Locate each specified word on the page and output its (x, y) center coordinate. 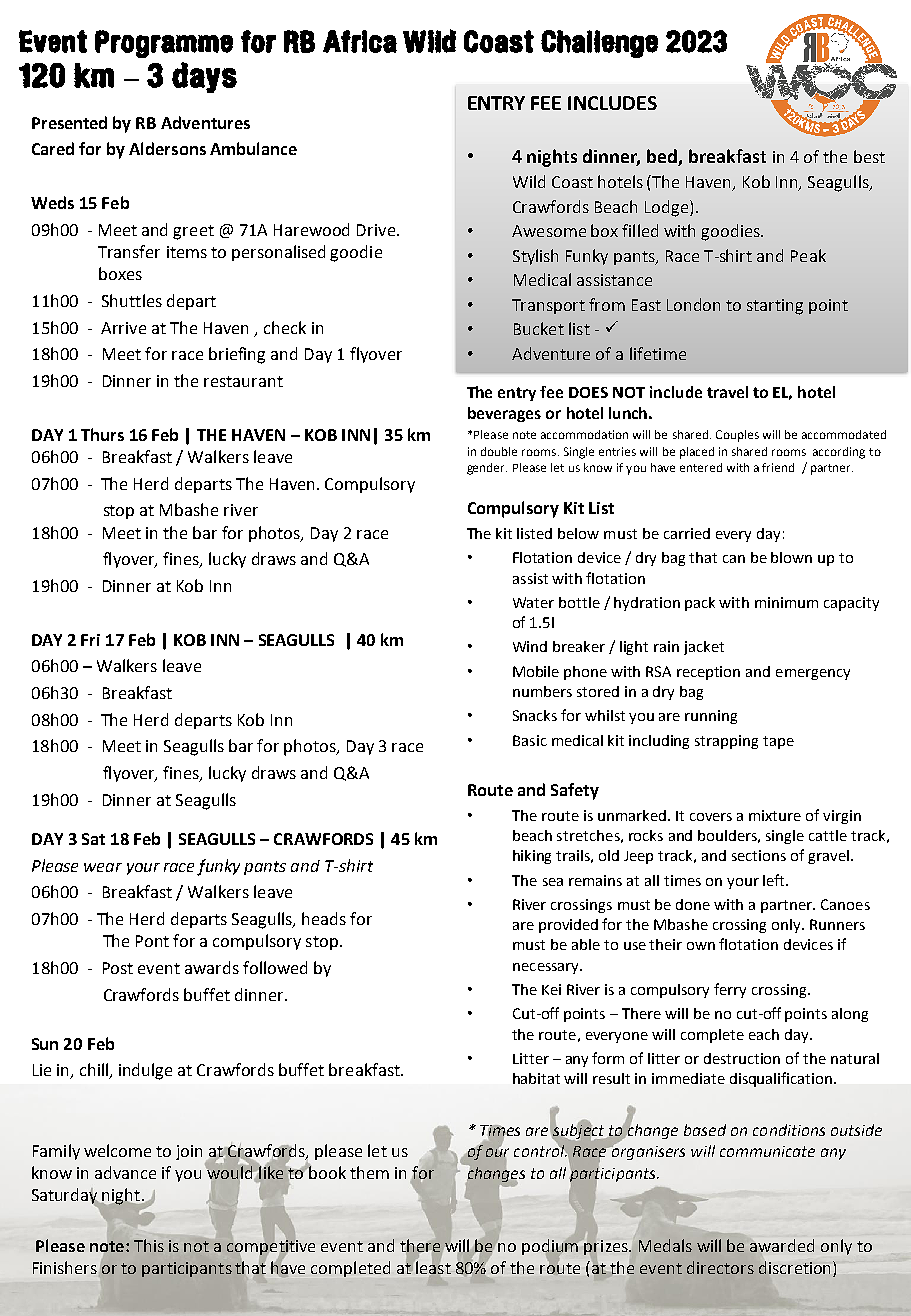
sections (759, 855)
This (149, 1245)
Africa (360, 41)
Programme (164, 44)
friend (778, 467)
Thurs (102, 434)
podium (550, 1248)
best (869, 156)
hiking (532, 857)
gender (487, 469)
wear (103, 867)
